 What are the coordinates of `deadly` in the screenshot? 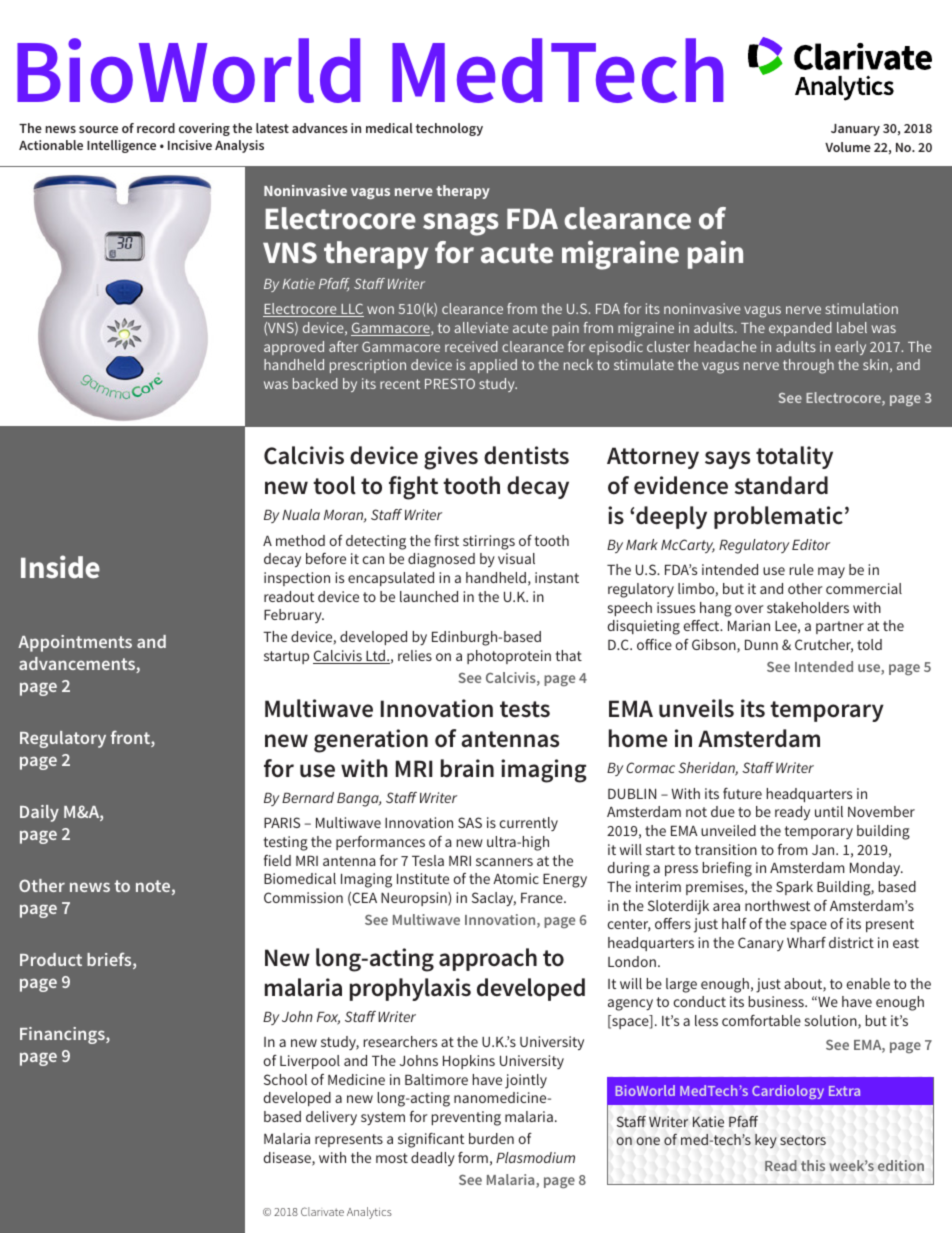 It's located at (433, 1159).
